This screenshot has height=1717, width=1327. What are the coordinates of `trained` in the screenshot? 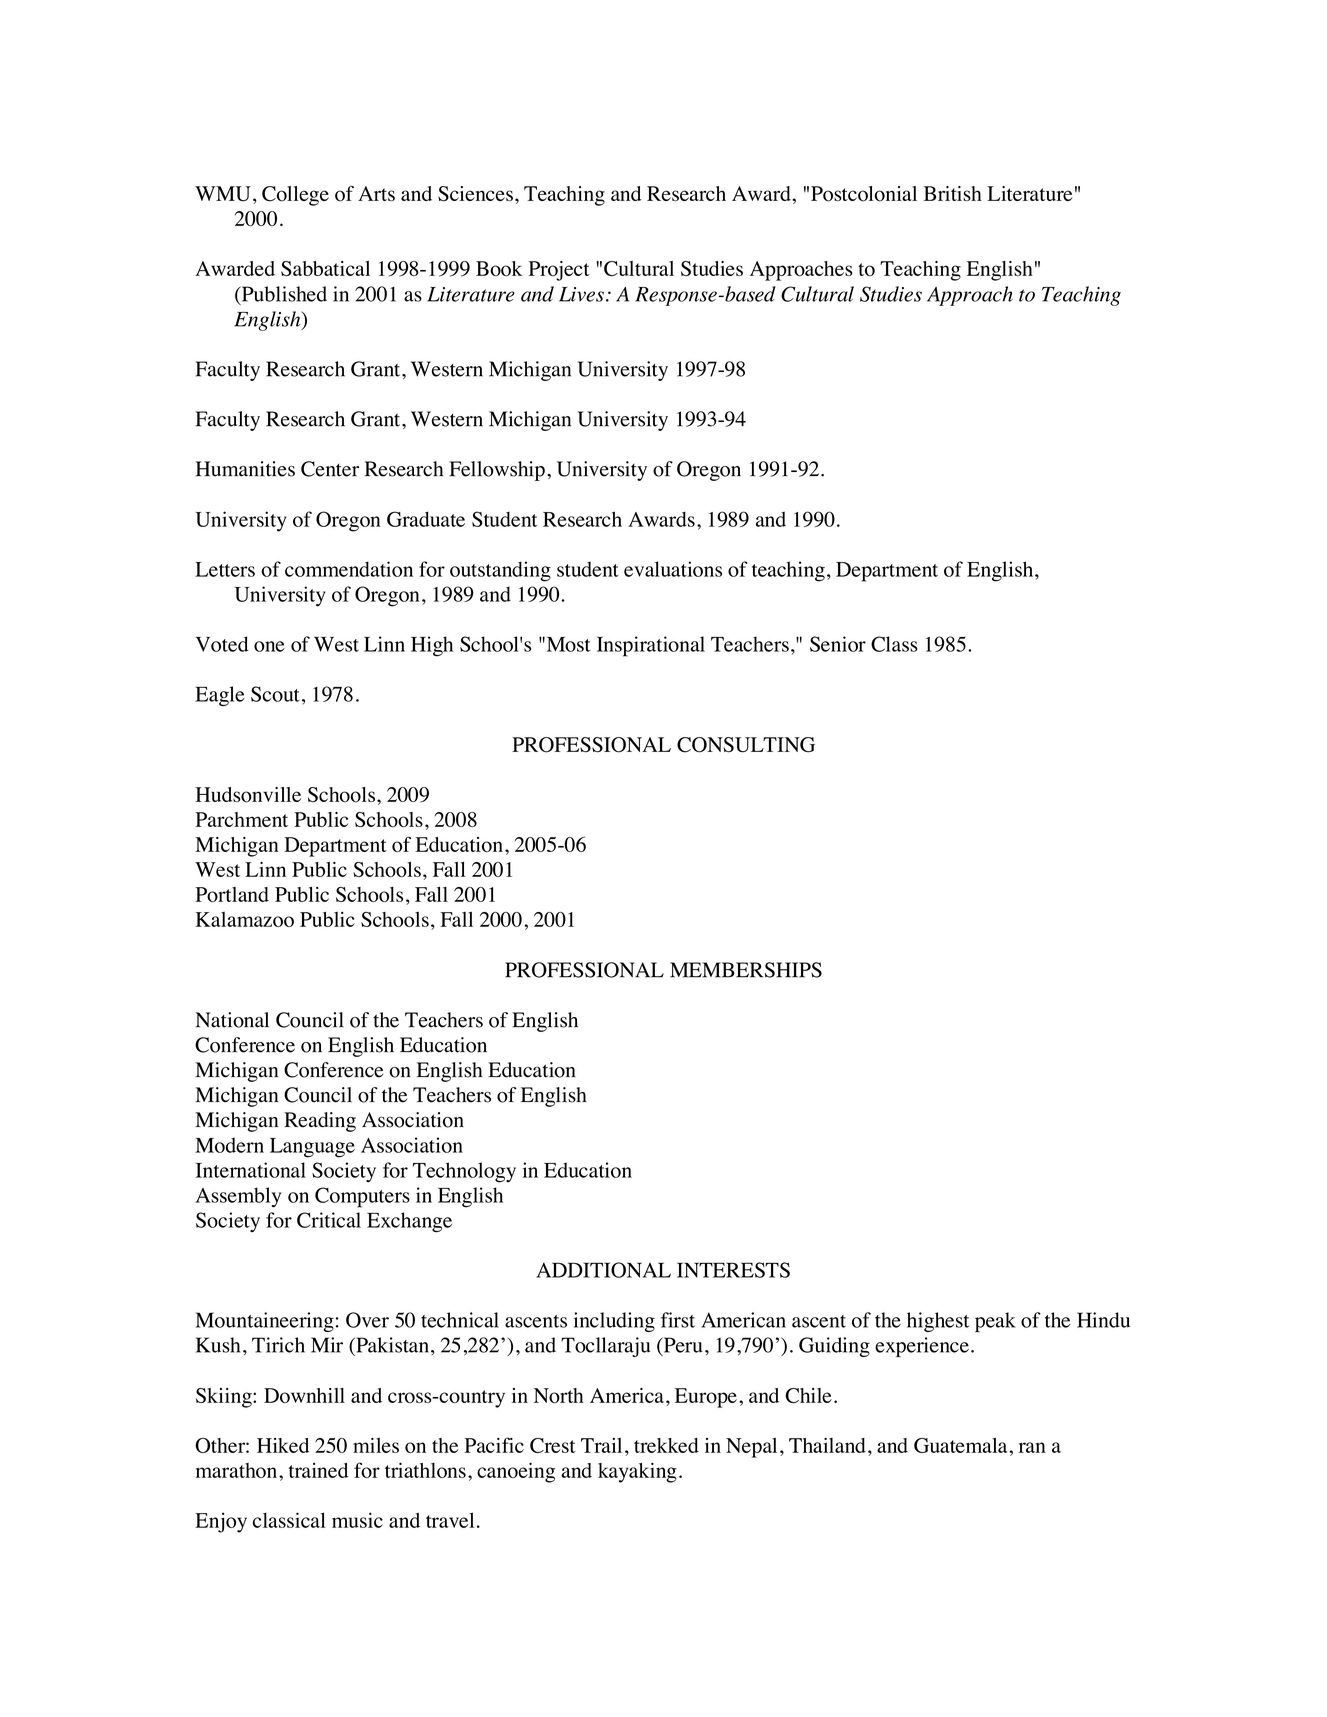 It's located at (318, 1470).
